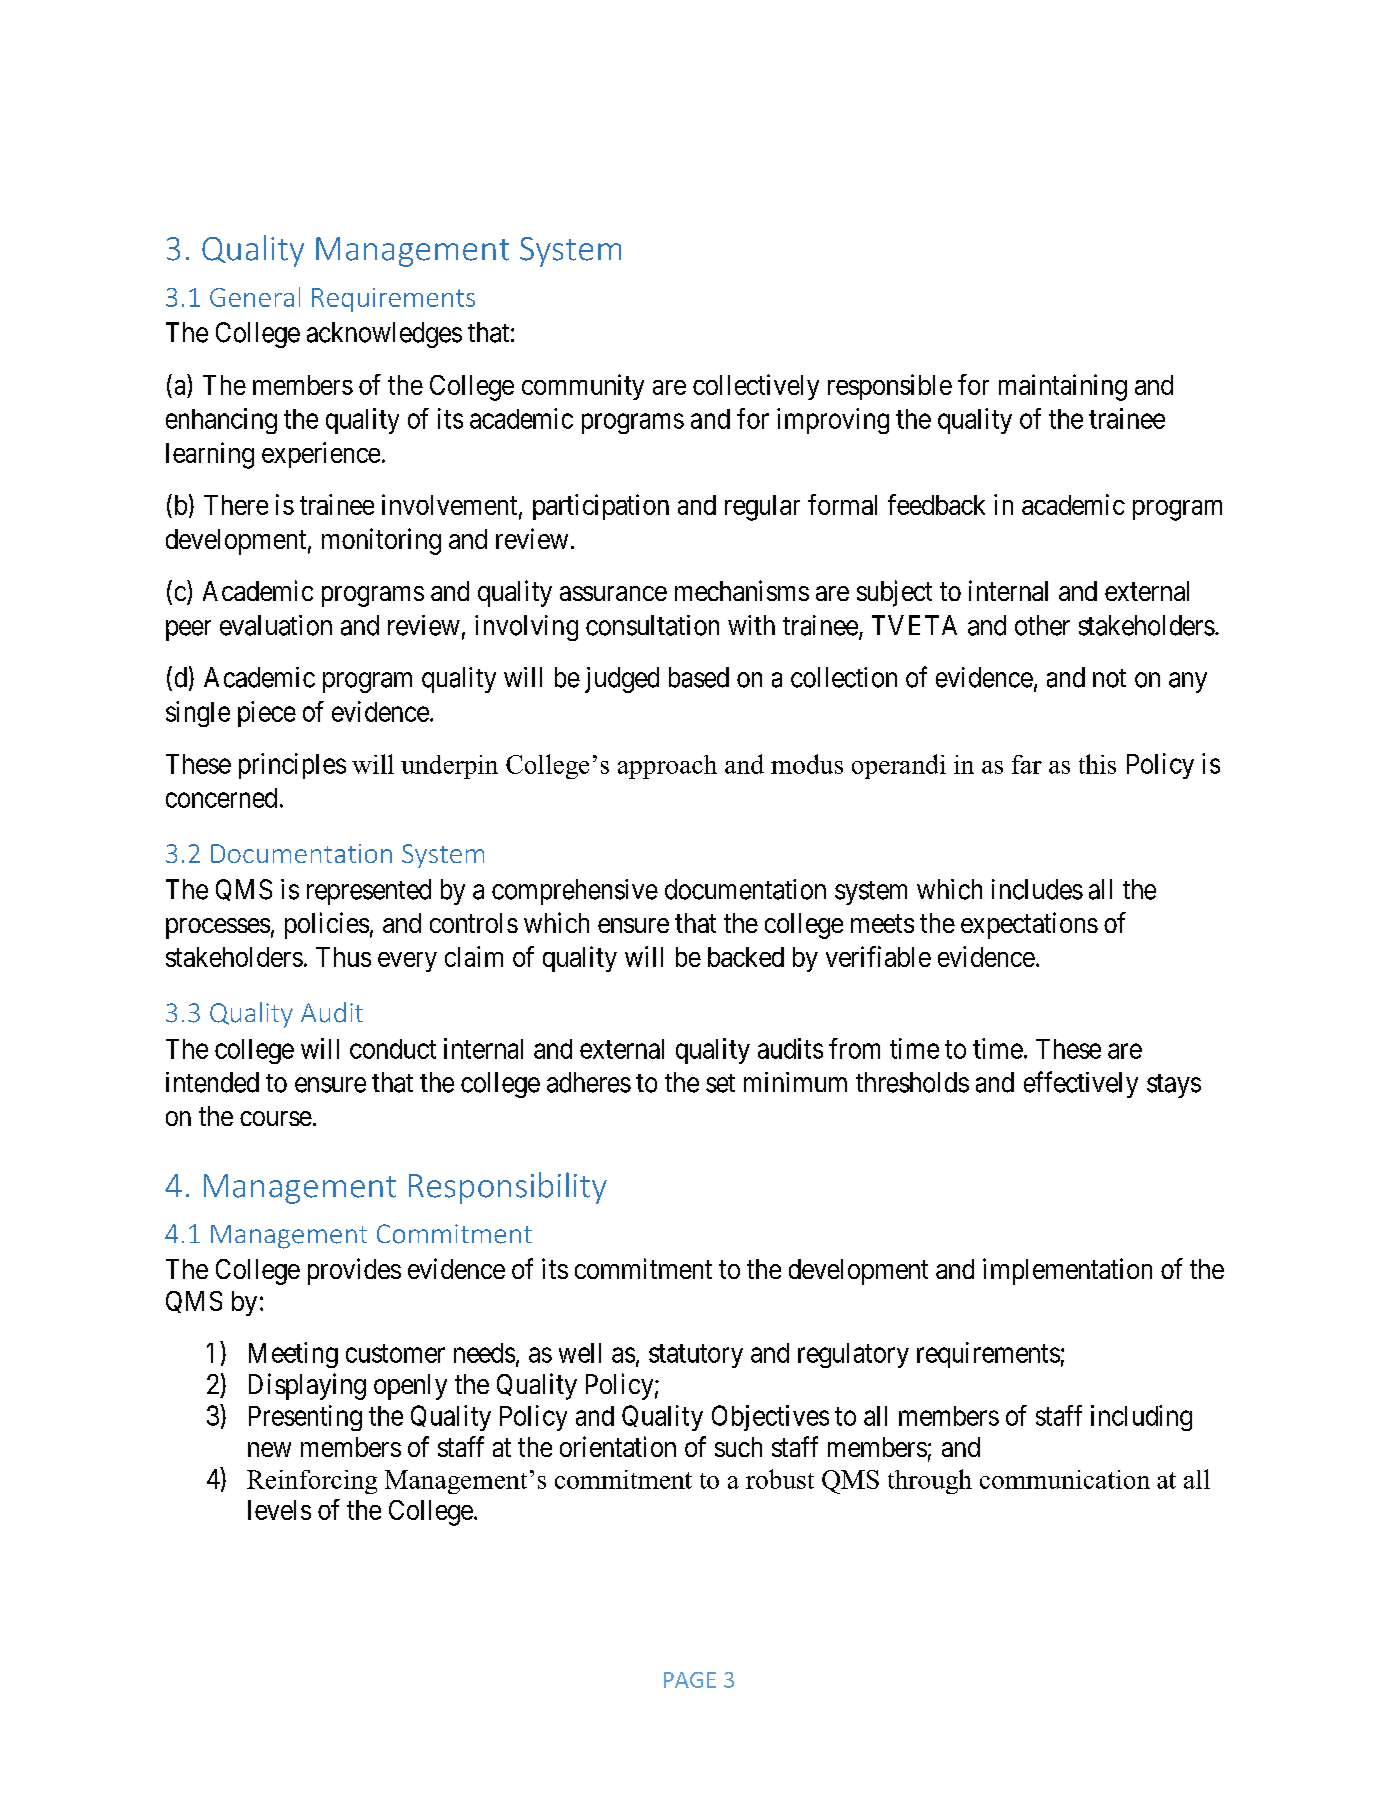 The height and width of the image is (1807, 1397). Describe the element at coordinates (696, 1356) in the image. I see `statutory` at that location.
